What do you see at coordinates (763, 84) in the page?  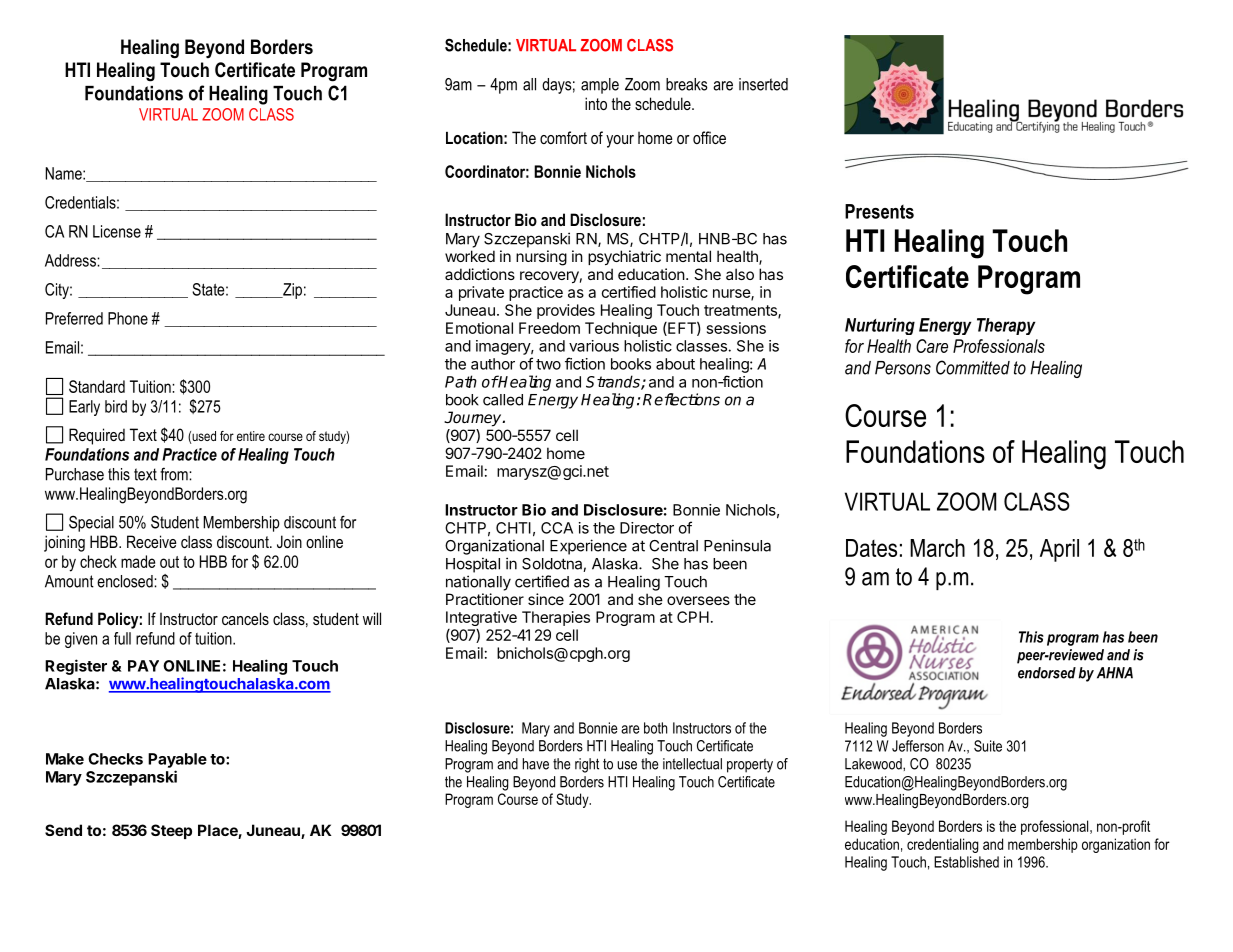 I see `inserted` at bounding box center [763, 84].
